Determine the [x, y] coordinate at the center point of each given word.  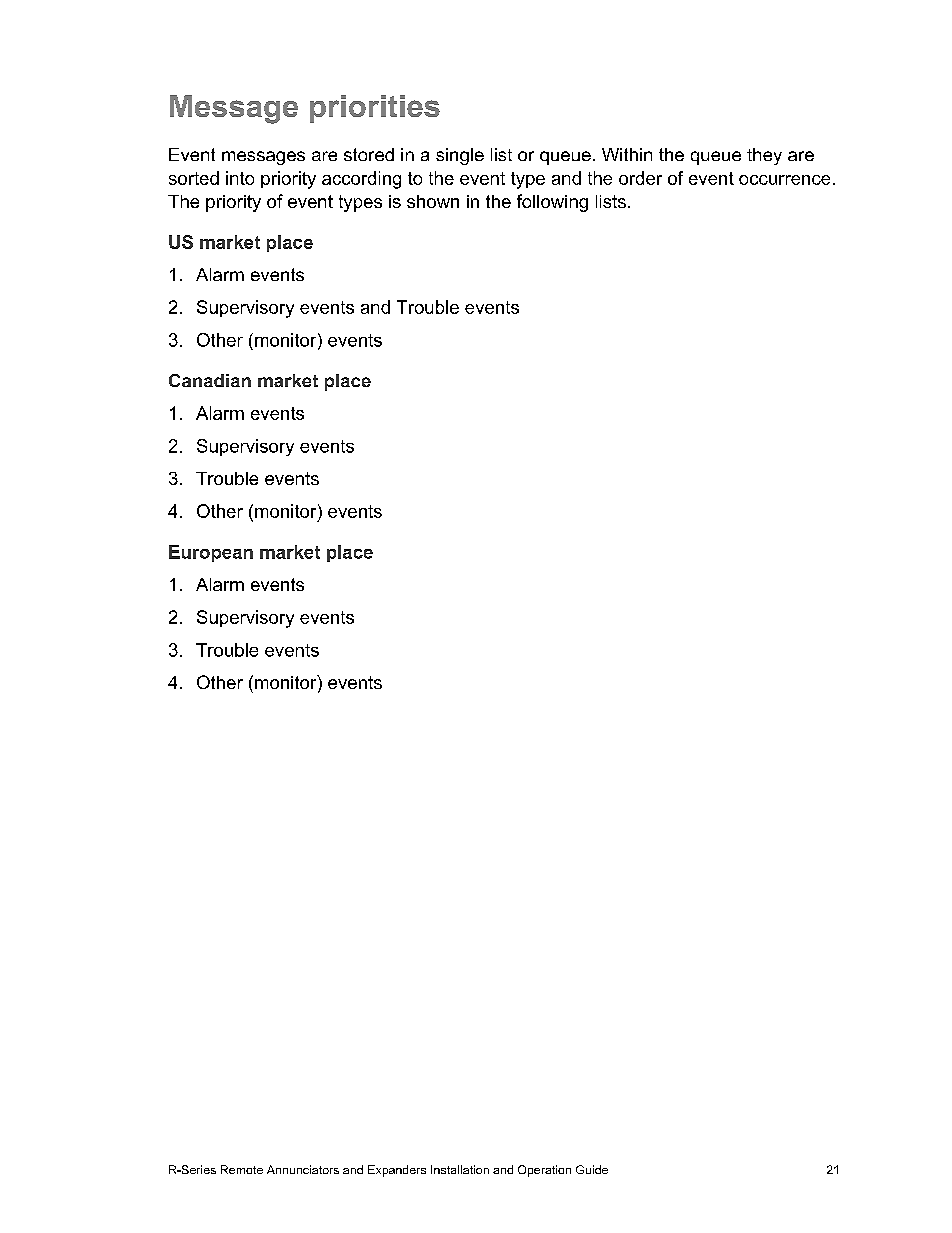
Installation [460, 1169]
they [764, 156]
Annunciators [303, 1169]
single [460, 156]
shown [433, 201]
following [552, 203]
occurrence [784, 180]
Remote [242, 1169]
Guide [592, 1169]
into [240, 178]
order [640, 178]
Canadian [210, 380]
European [211, 553]
